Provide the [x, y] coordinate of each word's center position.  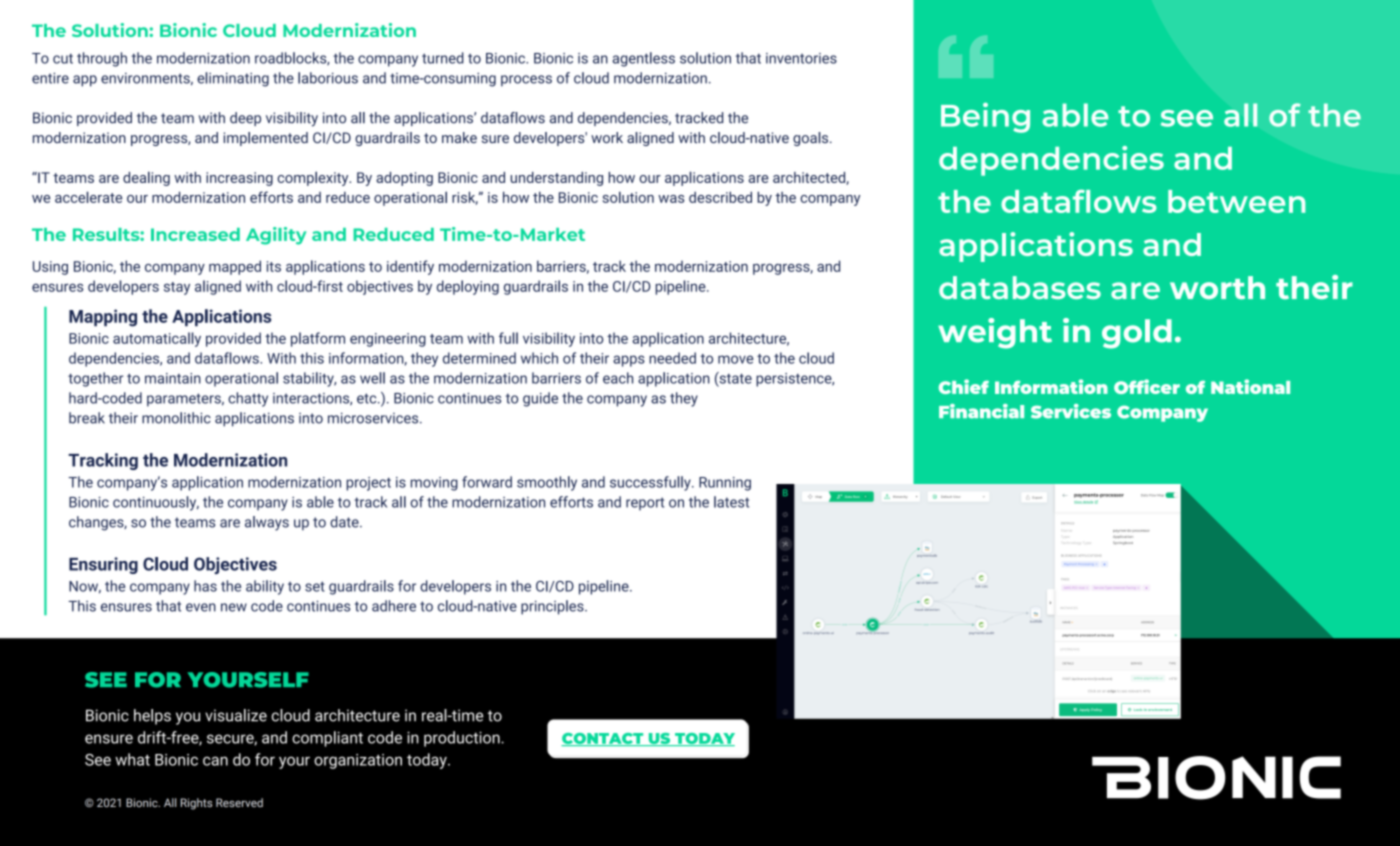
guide [540, 399]
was [671, 199]
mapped [235, 267]
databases [1020, 287]
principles [553, 607]
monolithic [176, 418]
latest [731, 502]
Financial [981, 411]
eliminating [233, 79]
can [215, 761]
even [201, 607]
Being [985, 118]
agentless [643, 59]
